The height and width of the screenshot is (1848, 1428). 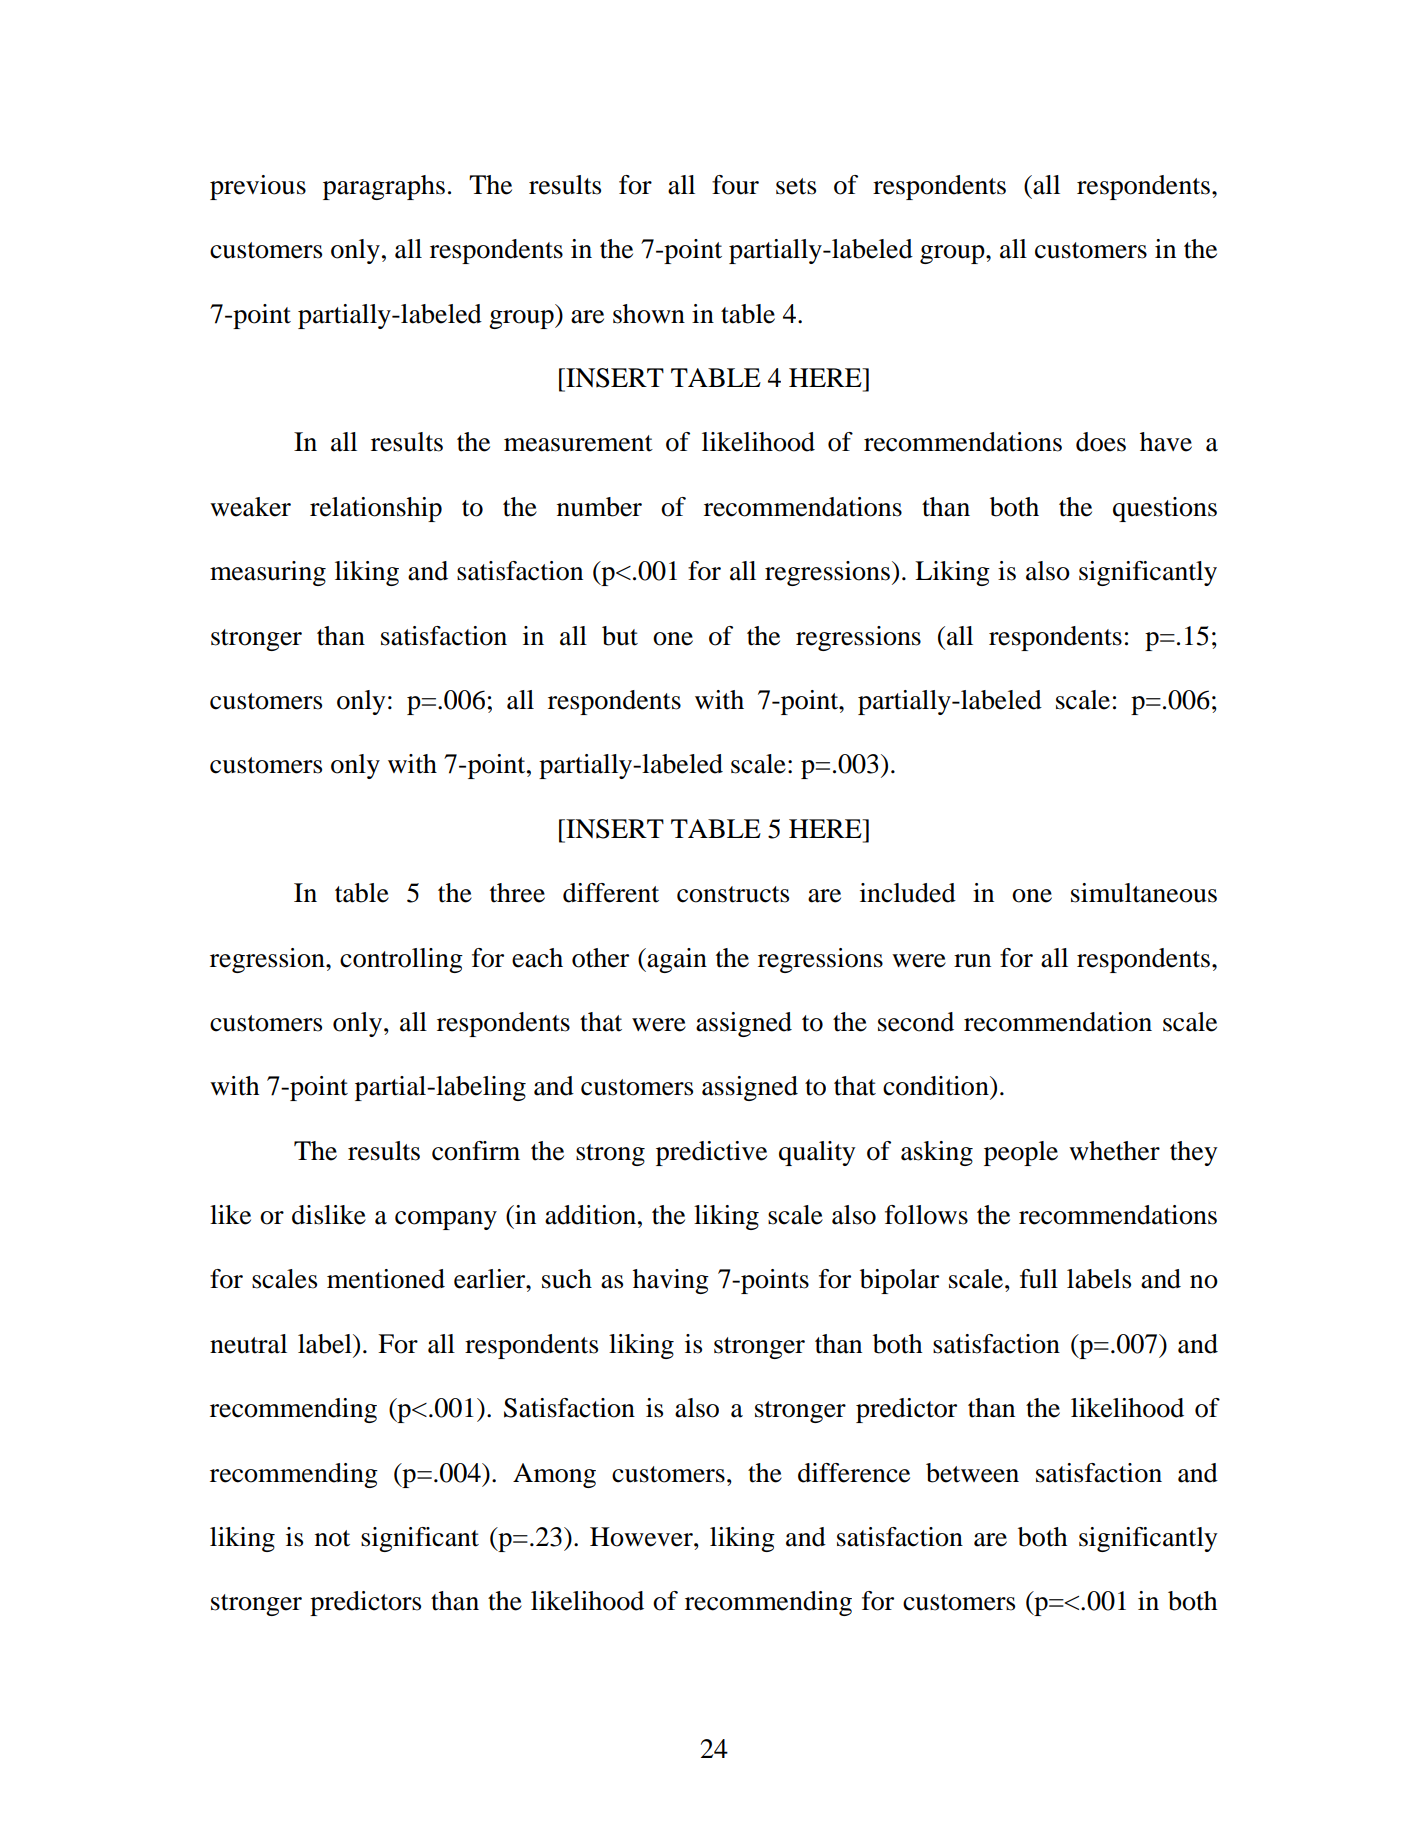 I want to click on number, so click(x=599, y=507).
